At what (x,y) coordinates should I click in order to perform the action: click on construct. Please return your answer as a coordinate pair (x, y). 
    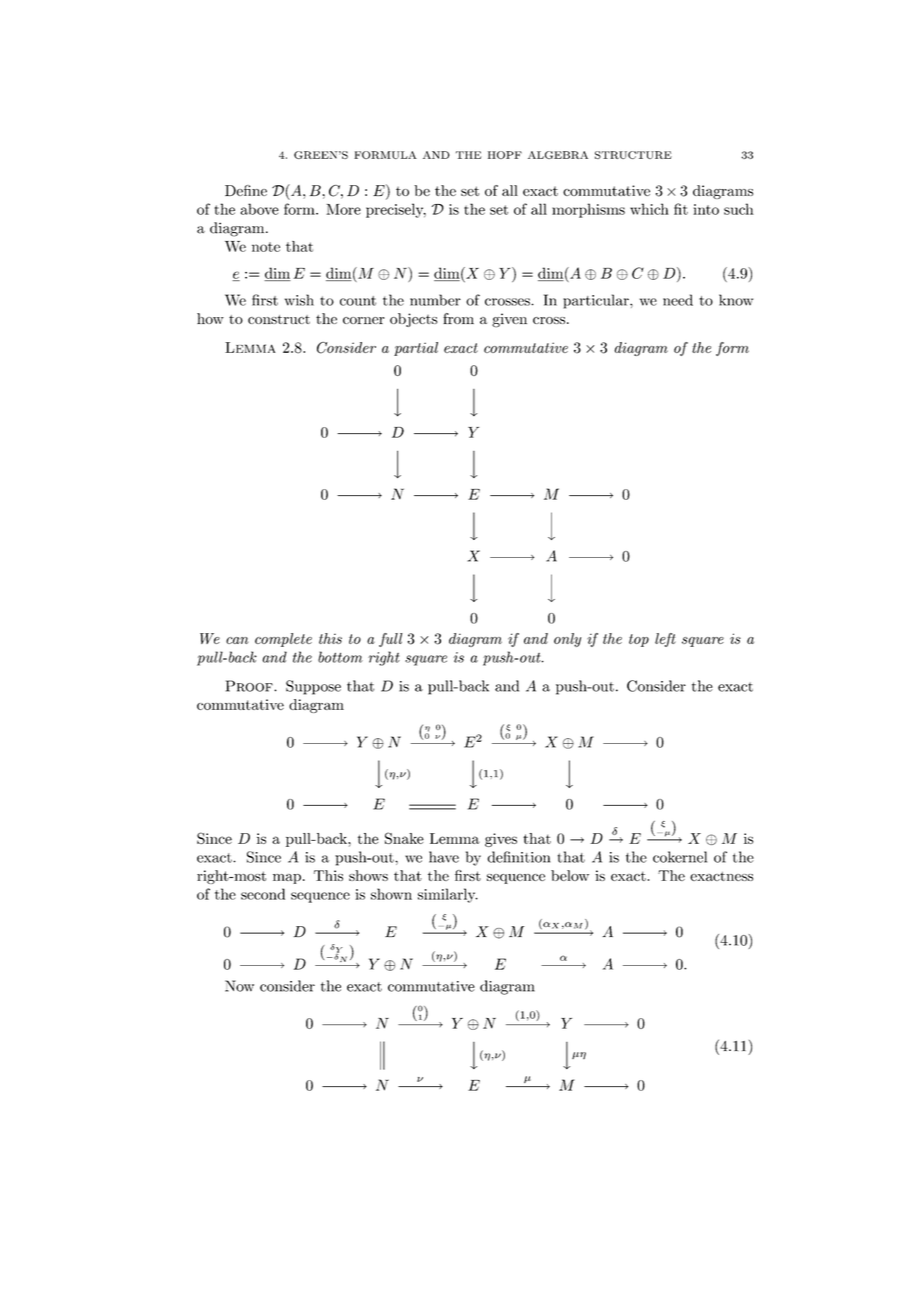
    Looking at the image, I should click on (279, 319).
